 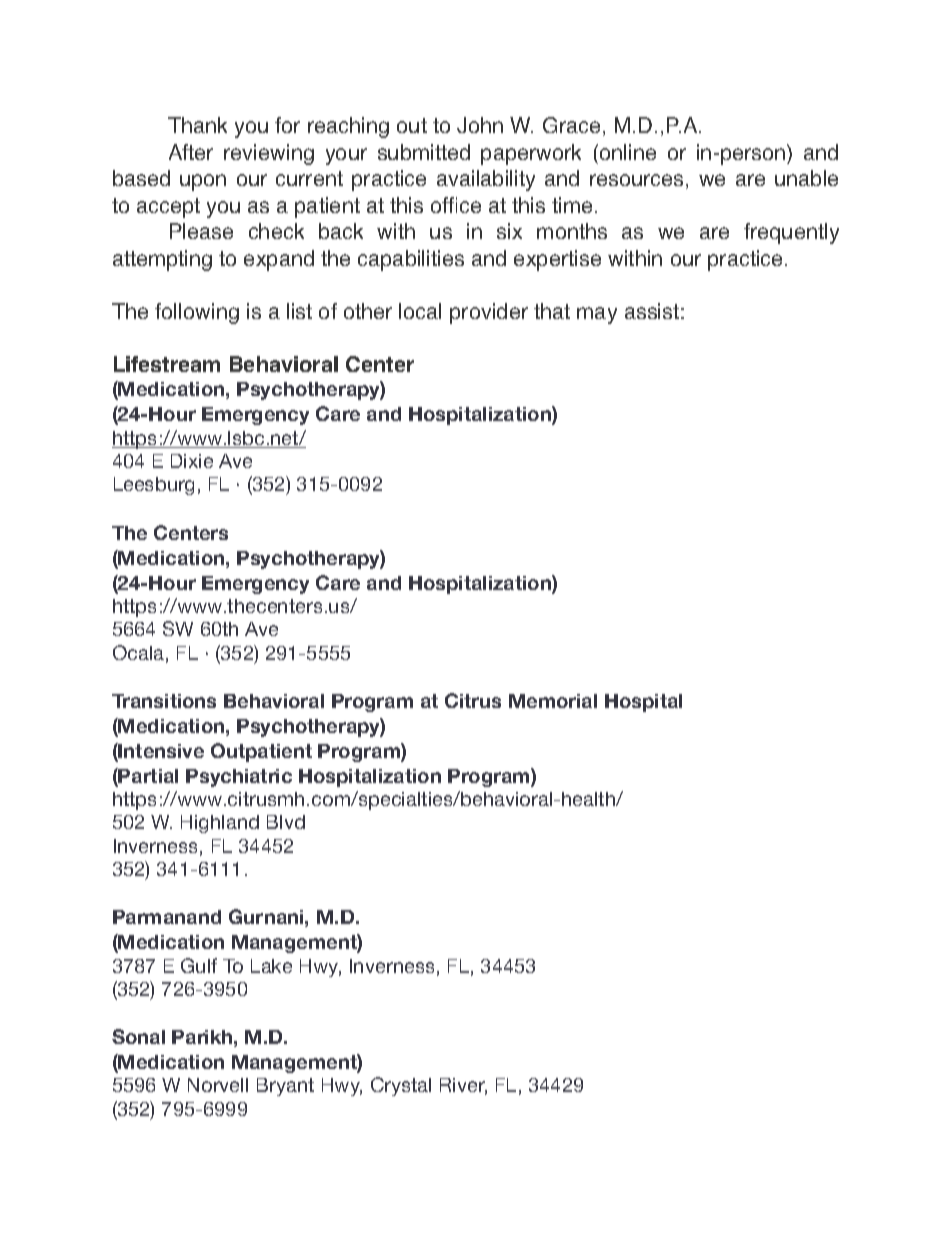 What do you see at coordinates (553, 701) in the screenshot?
I see `Memorial` at bounding box center [553, 701].
